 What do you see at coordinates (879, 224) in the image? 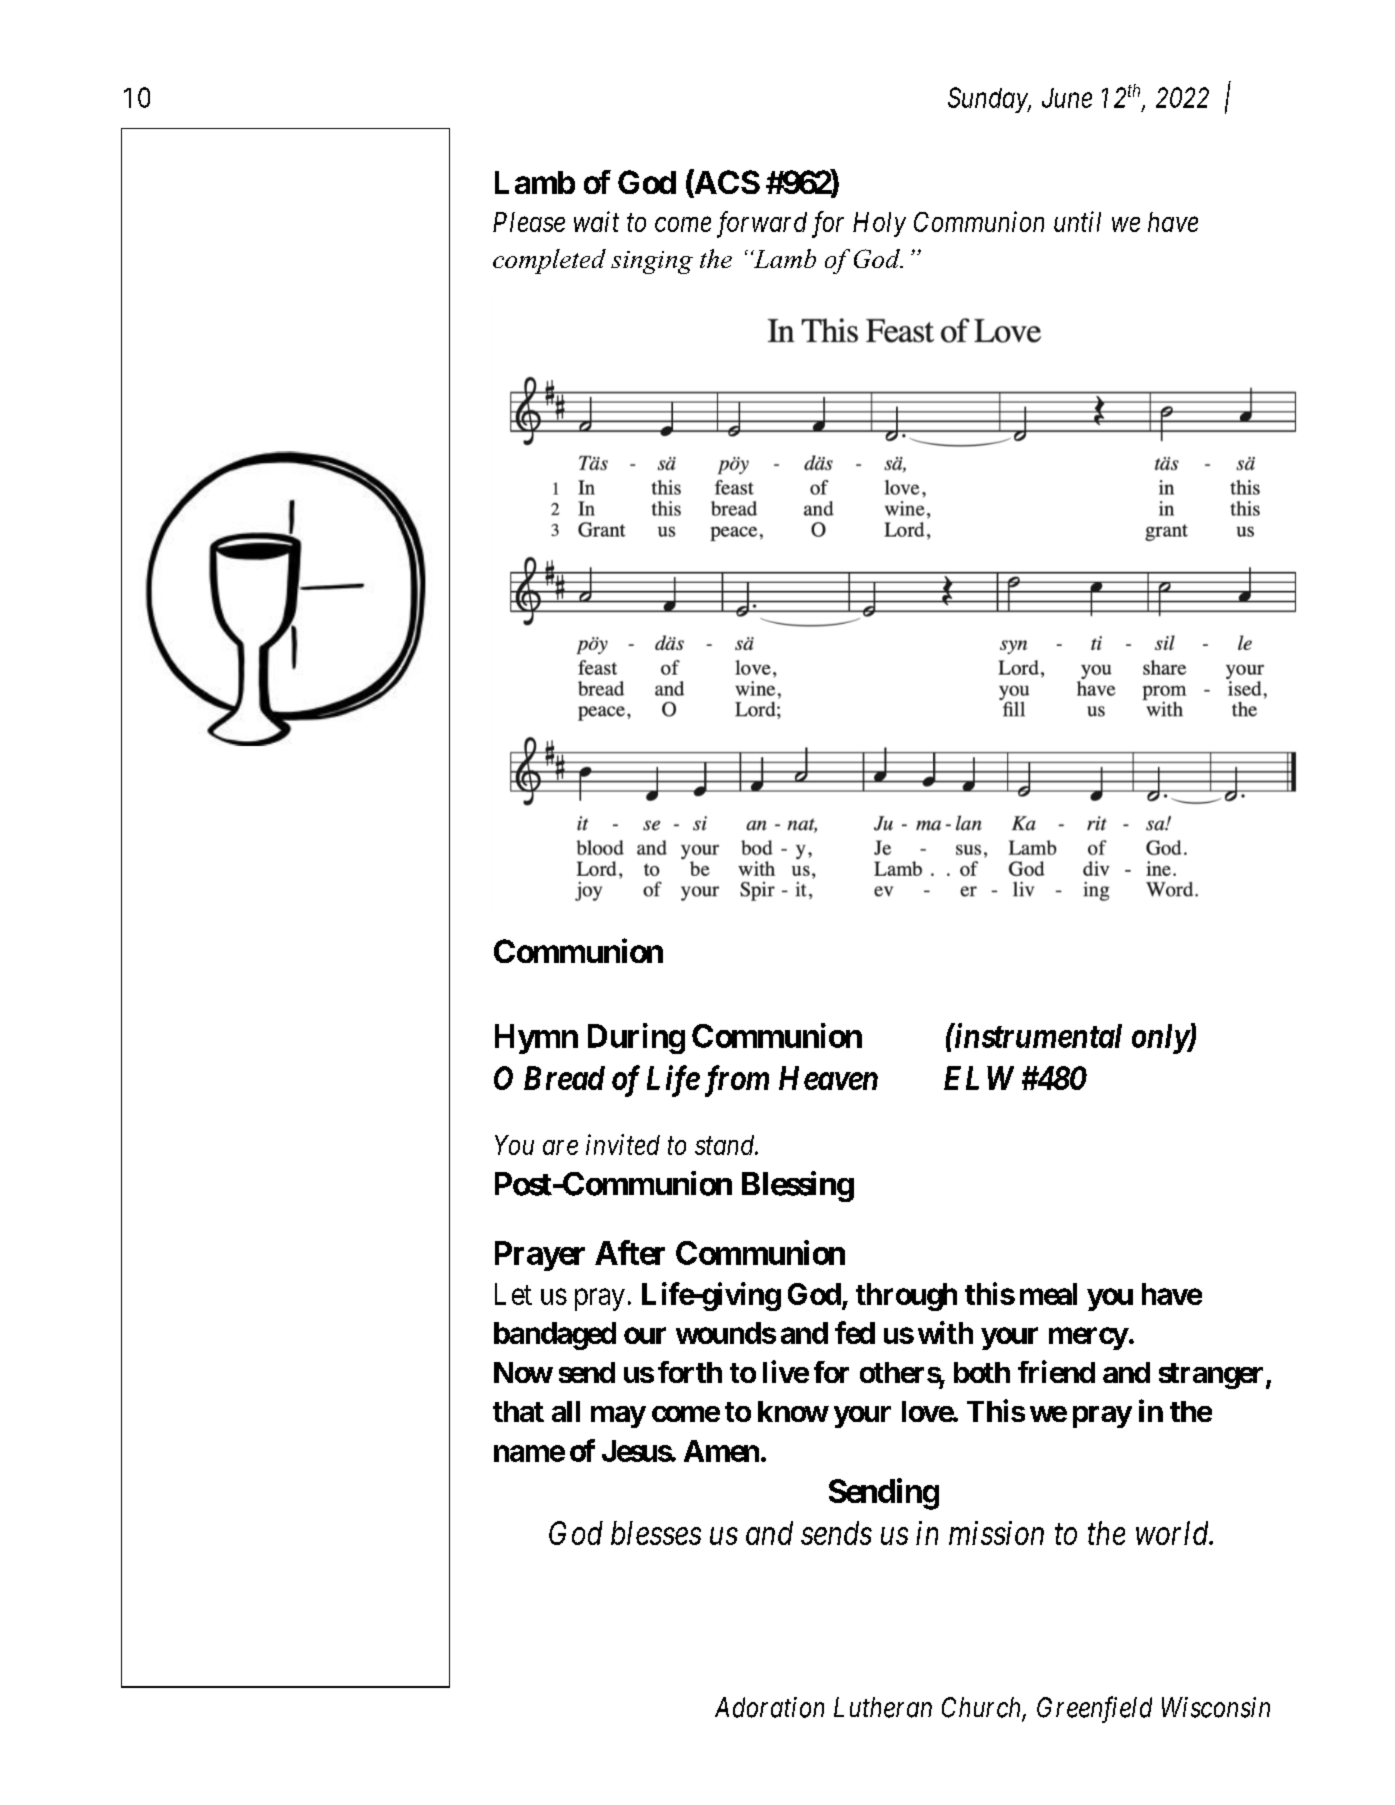
I see `Holy` at bounding box center [879, 224].
